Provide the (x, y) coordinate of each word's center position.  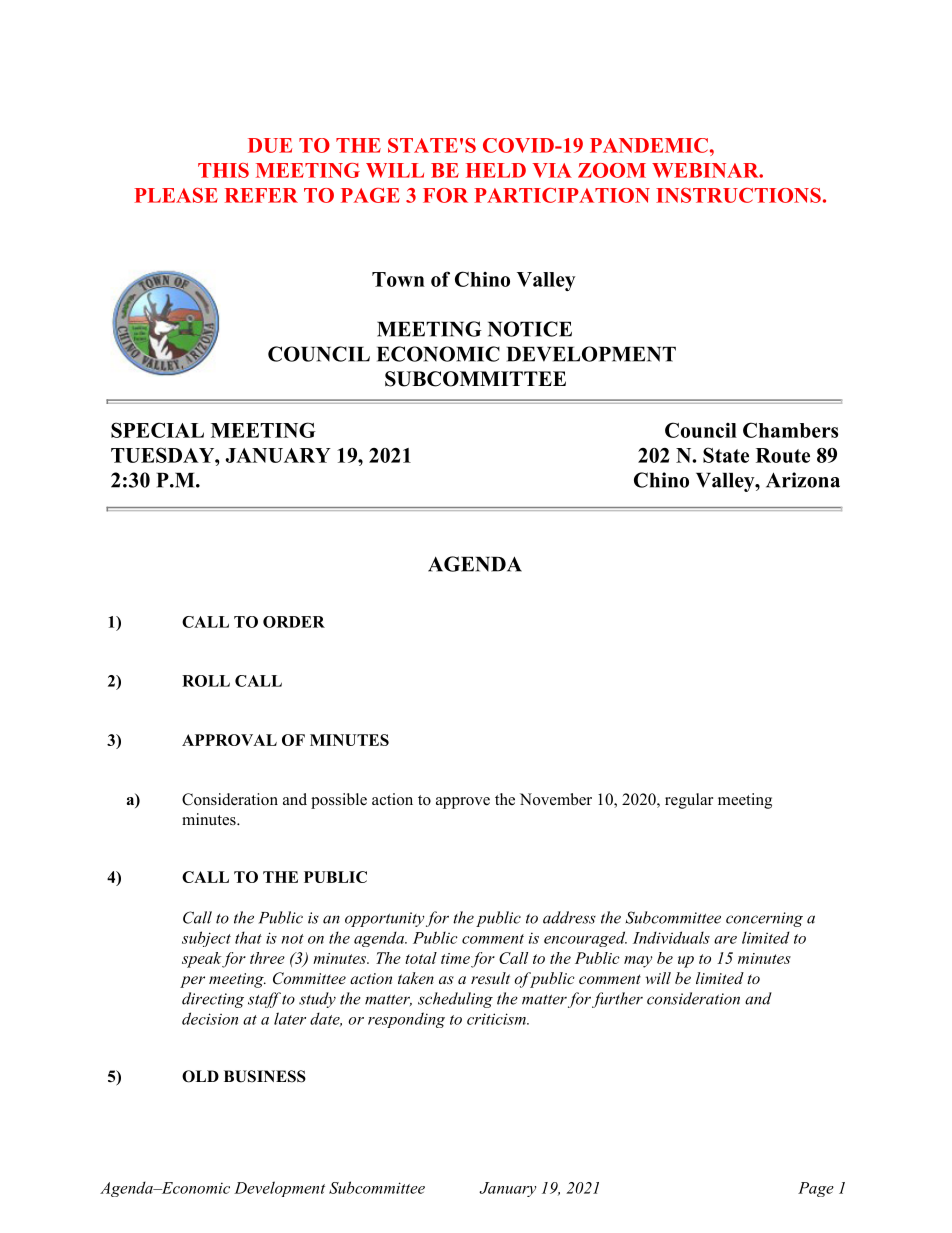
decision (210, 1018)
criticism (497, 1019)
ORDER (294, 622)
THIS (223, 170)
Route (783, 455)
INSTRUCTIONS (738, 195)
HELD (496, 170)
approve (463, 803)
